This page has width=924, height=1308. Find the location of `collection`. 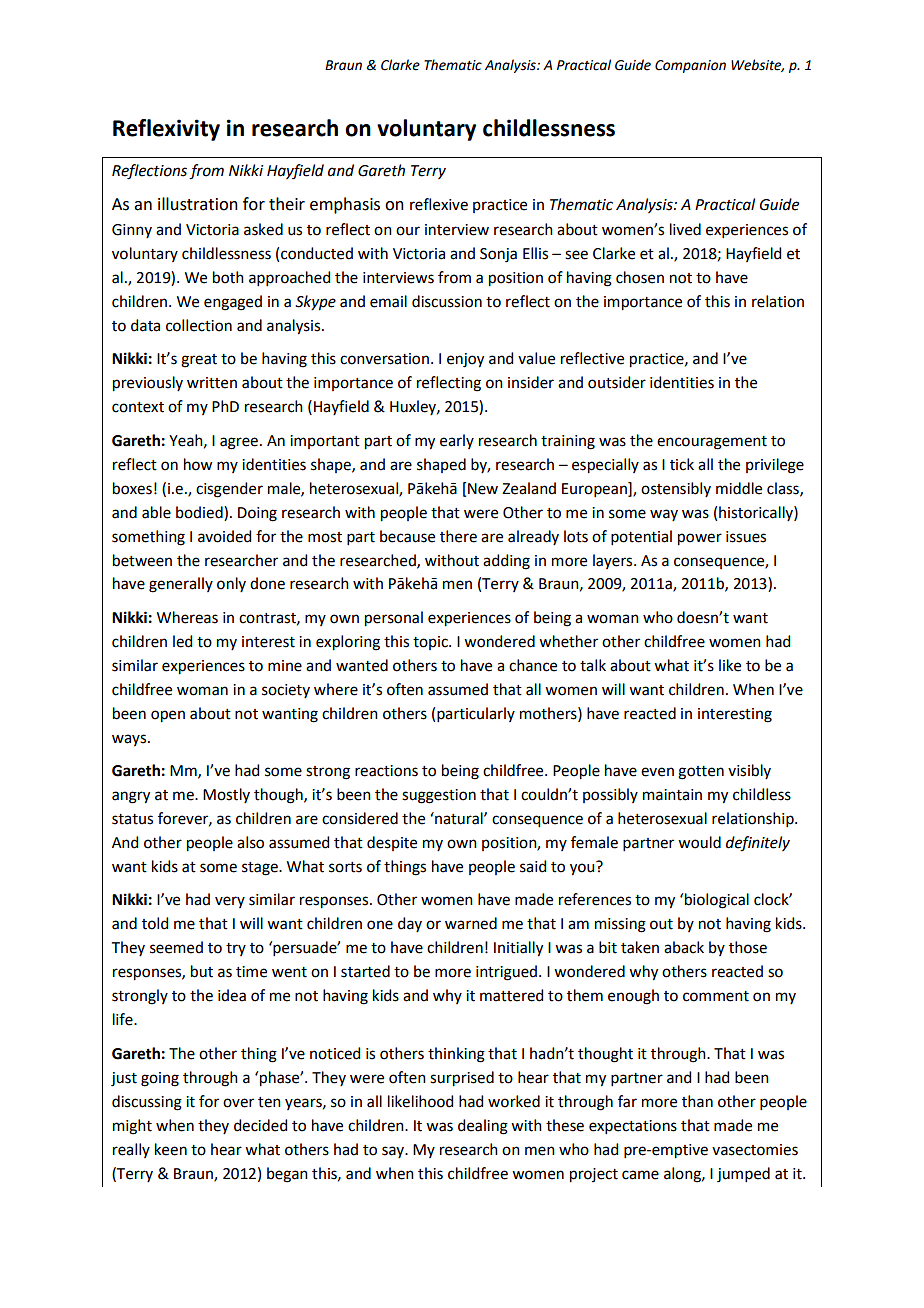

collection is located at coordinates (199, 325).
